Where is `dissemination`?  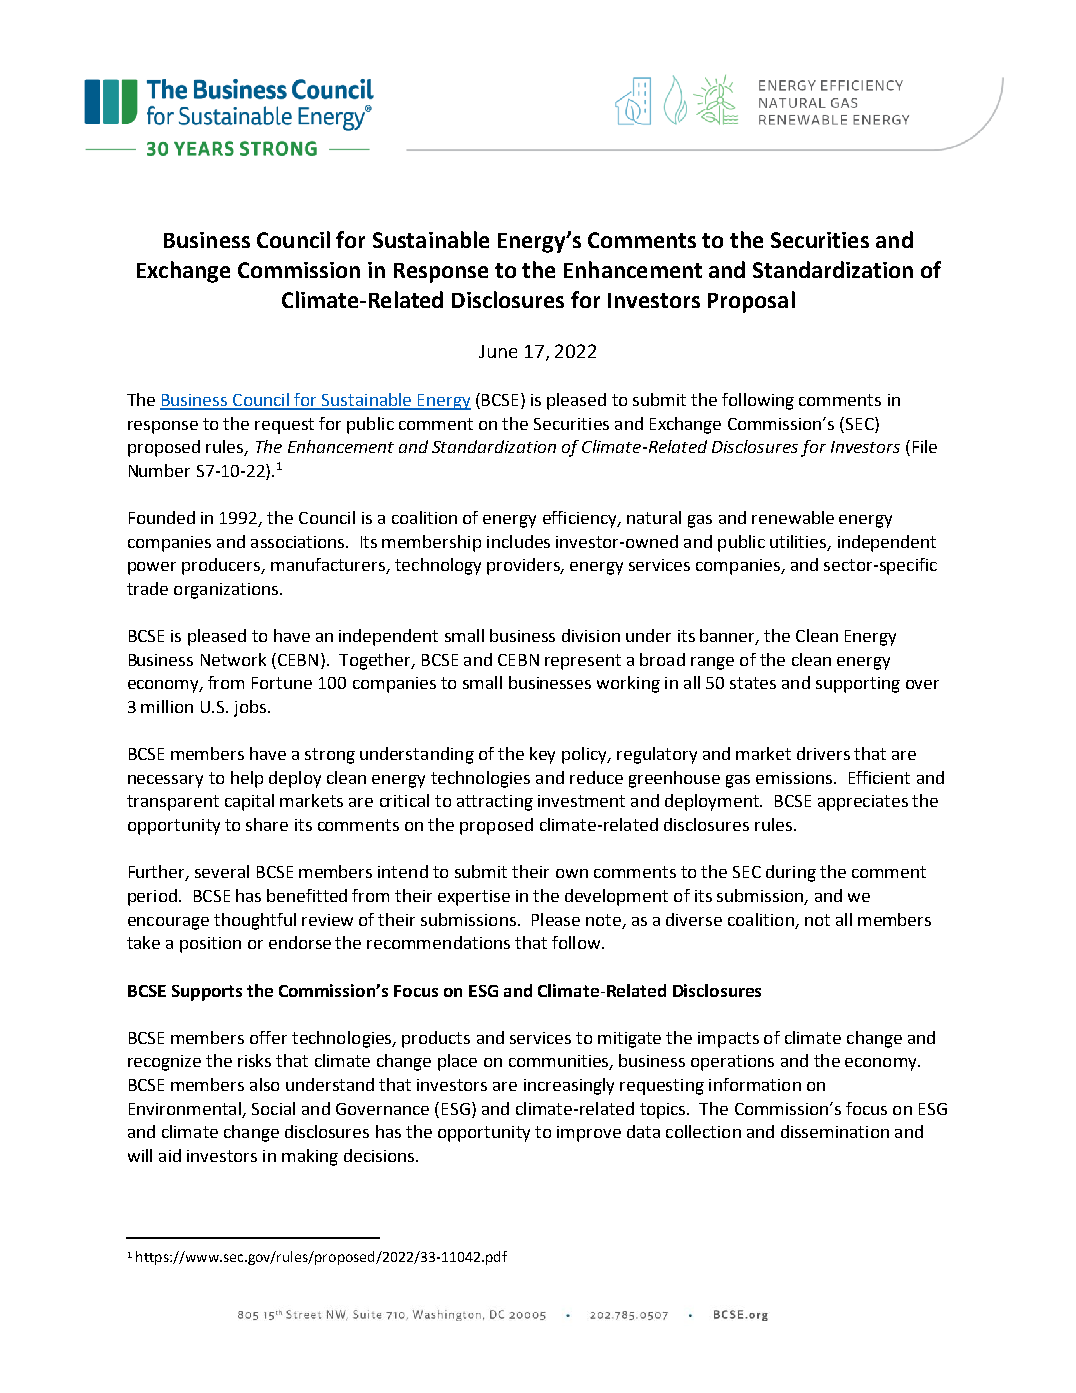
dissemination is located at coordinates (835, 1131).
